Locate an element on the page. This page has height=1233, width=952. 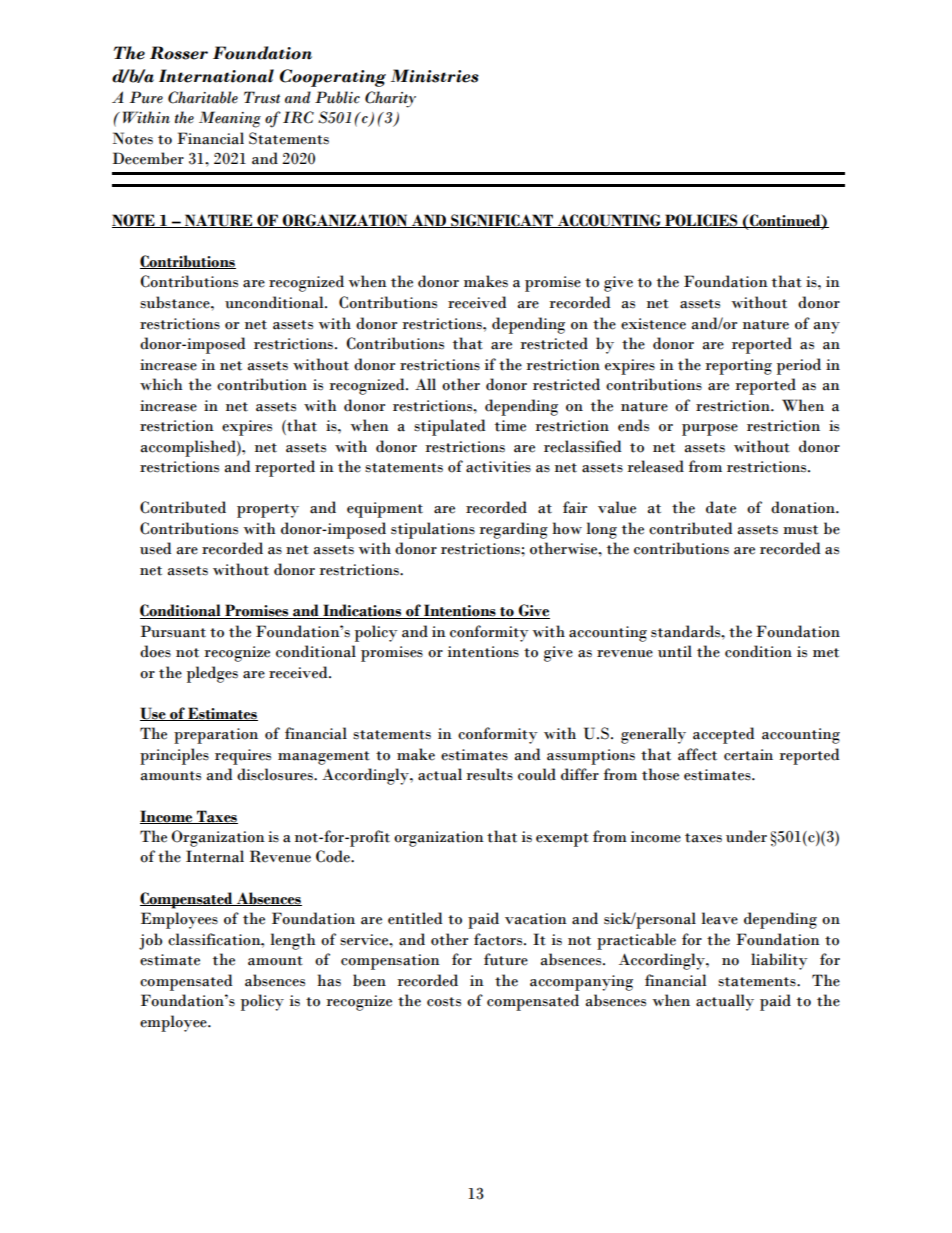
classification is located at coordinates (215, 939).
